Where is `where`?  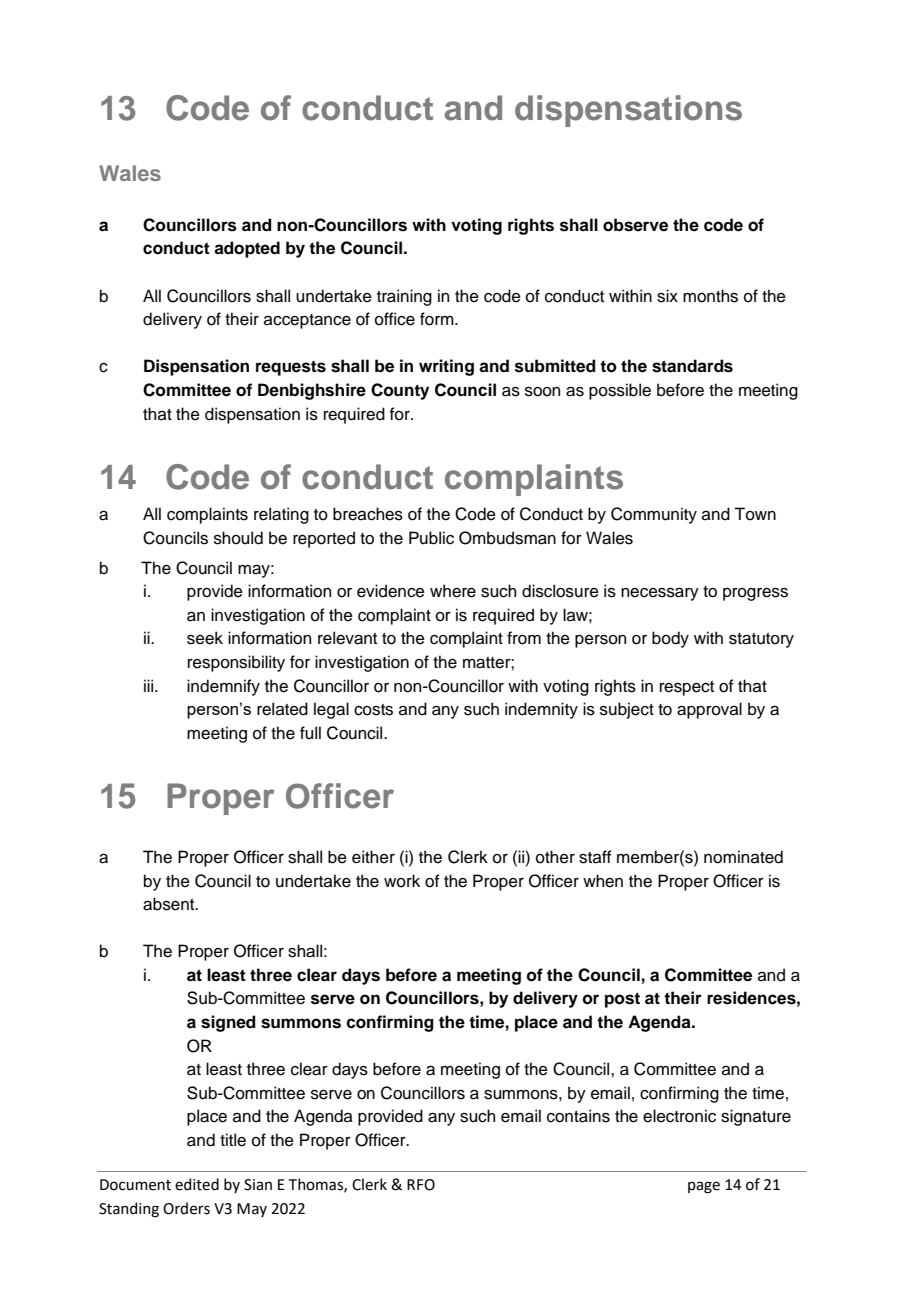
where is located at coordinates (453, 591).
